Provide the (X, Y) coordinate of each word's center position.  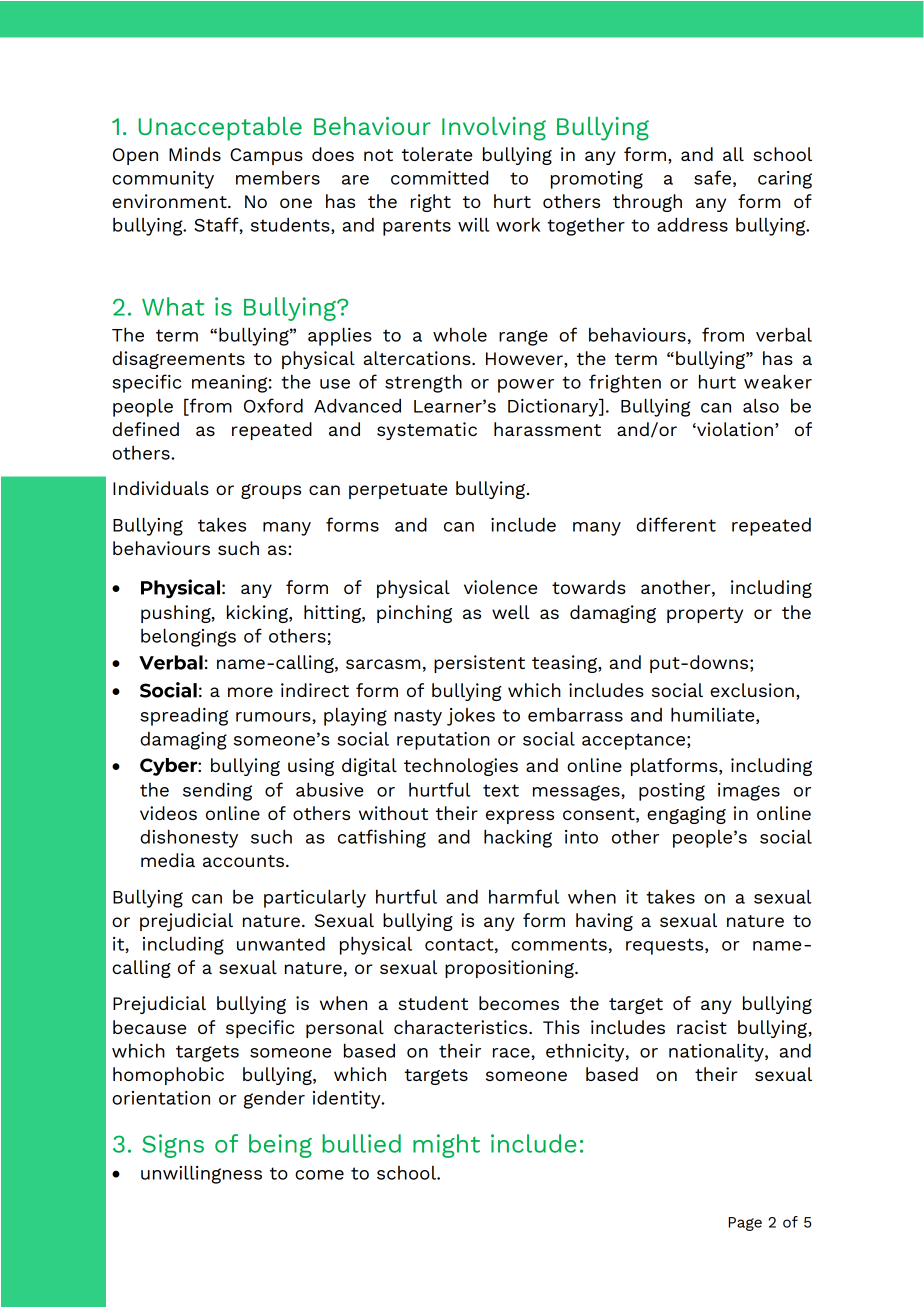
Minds (195, 154)
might (446, 1146)
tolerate (437, 154)
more (250, 692)
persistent (479, 664)
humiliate (714, 715)
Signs (173, 1146)
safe (712, 177)
